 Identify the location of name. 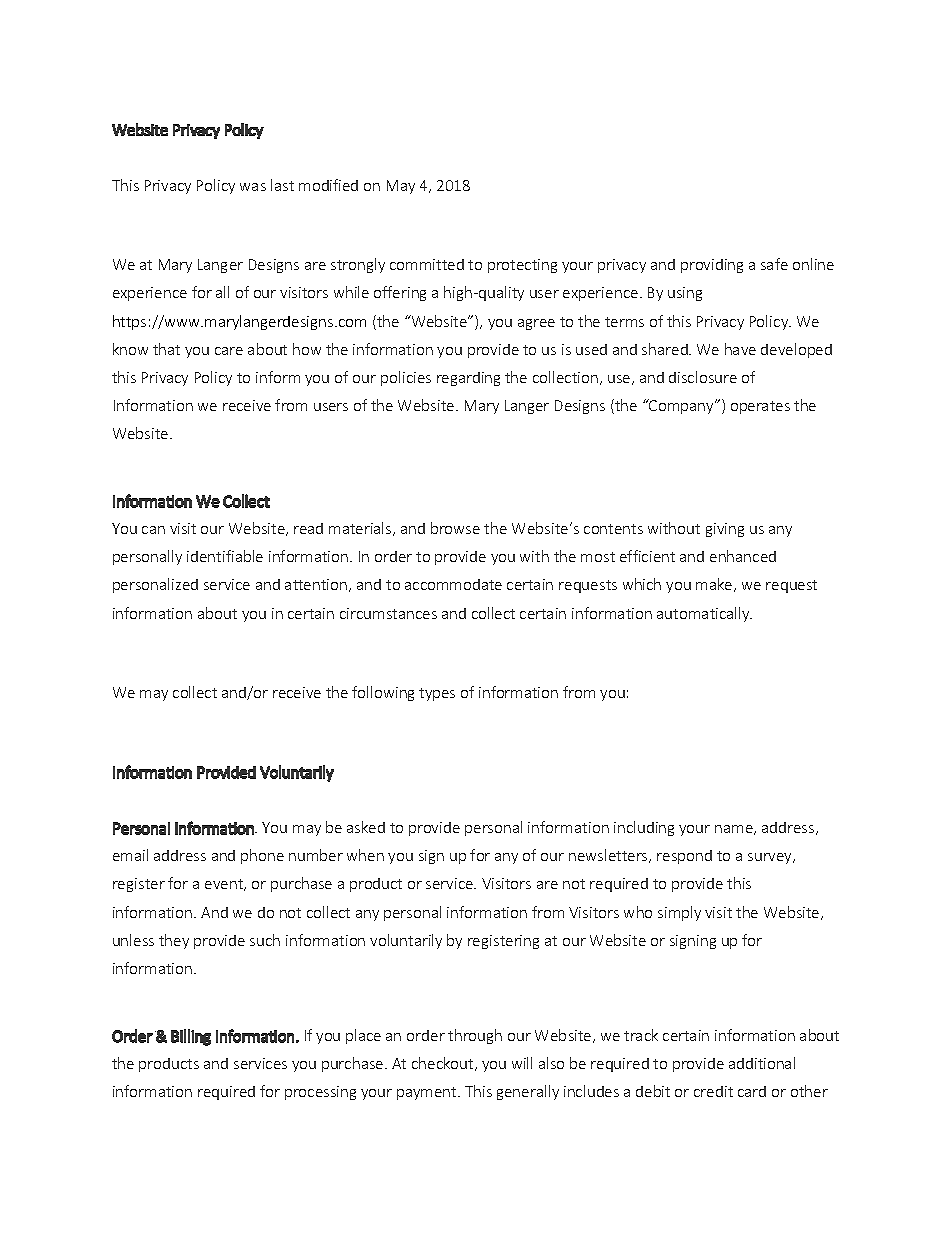
(735, 830).
